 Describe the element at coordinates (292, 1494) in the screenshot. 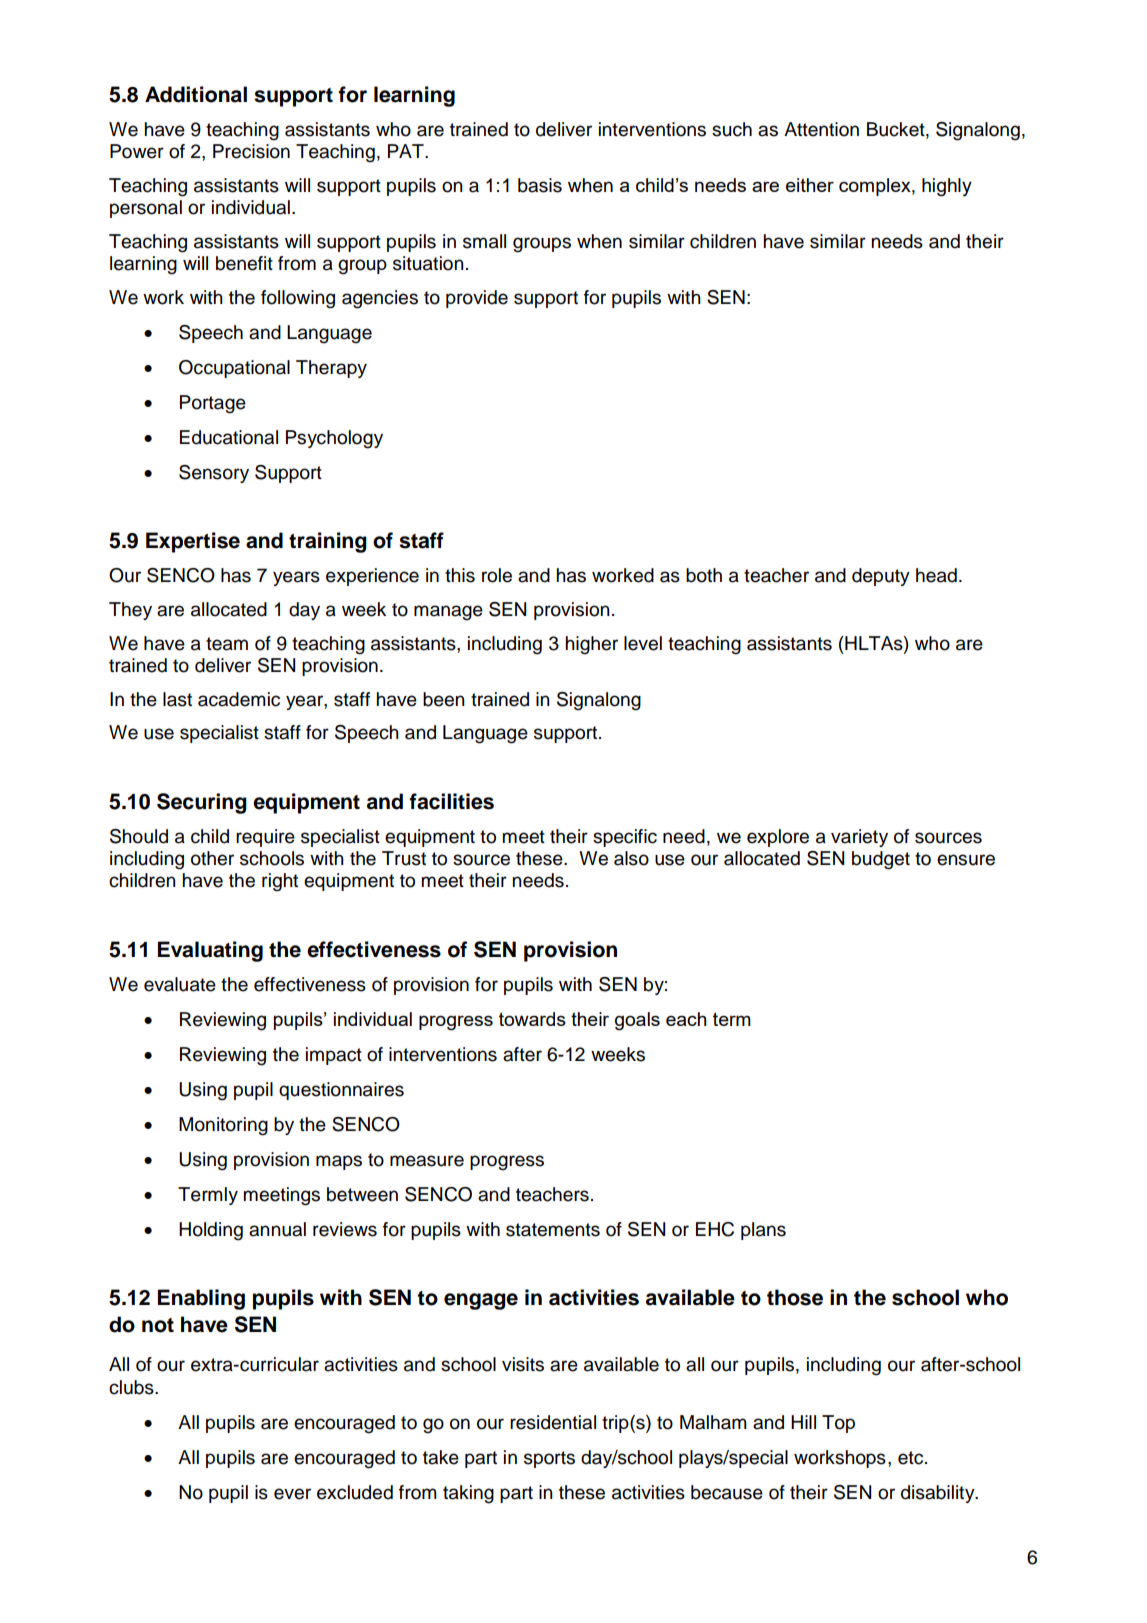

I see `ever` at that location.
